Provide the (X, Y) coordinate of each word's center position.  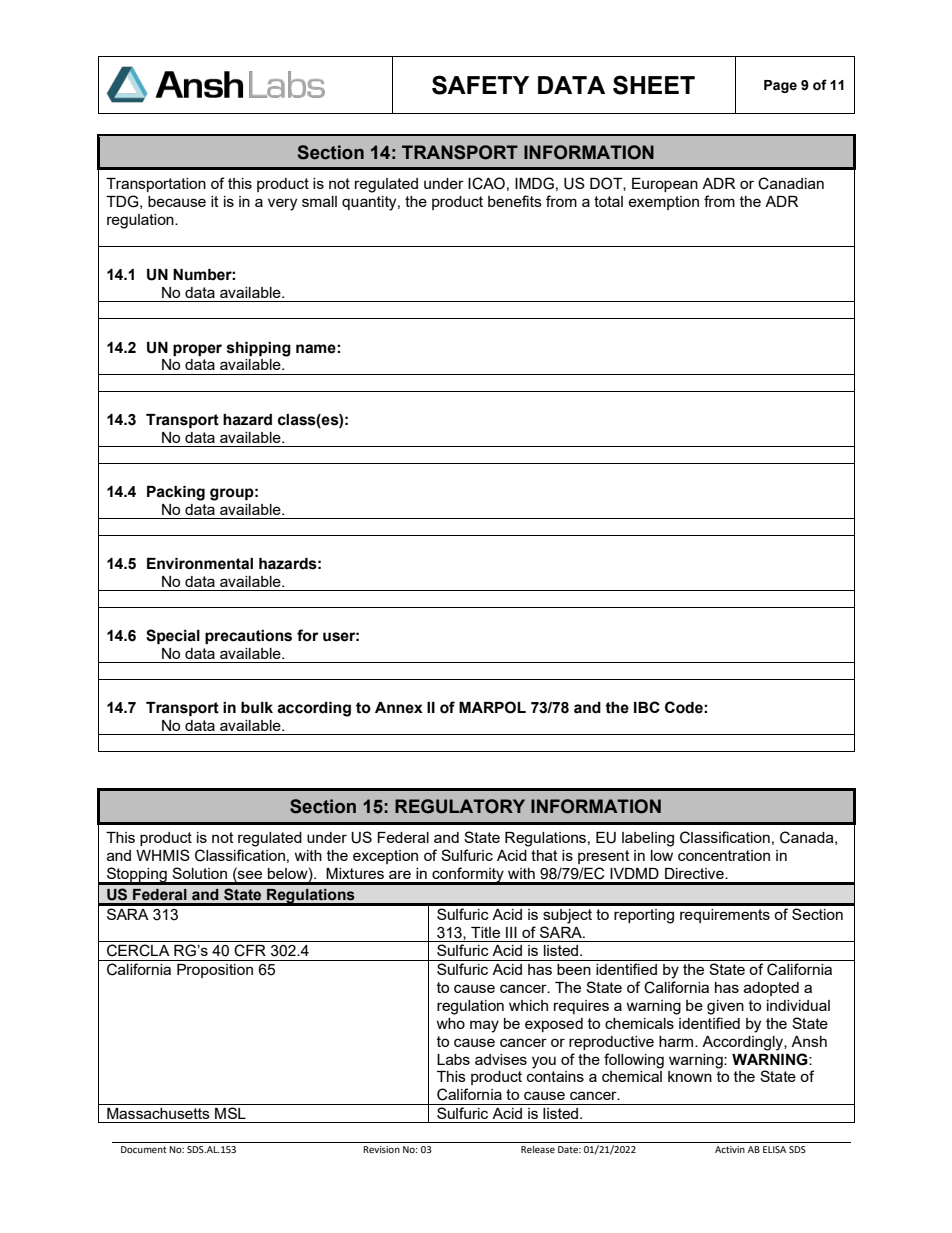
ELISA (774, 1149)
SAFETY (480, 85)
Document (144, 1149)
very (282, 204)
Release (538, 1149)
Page (780, 86)
